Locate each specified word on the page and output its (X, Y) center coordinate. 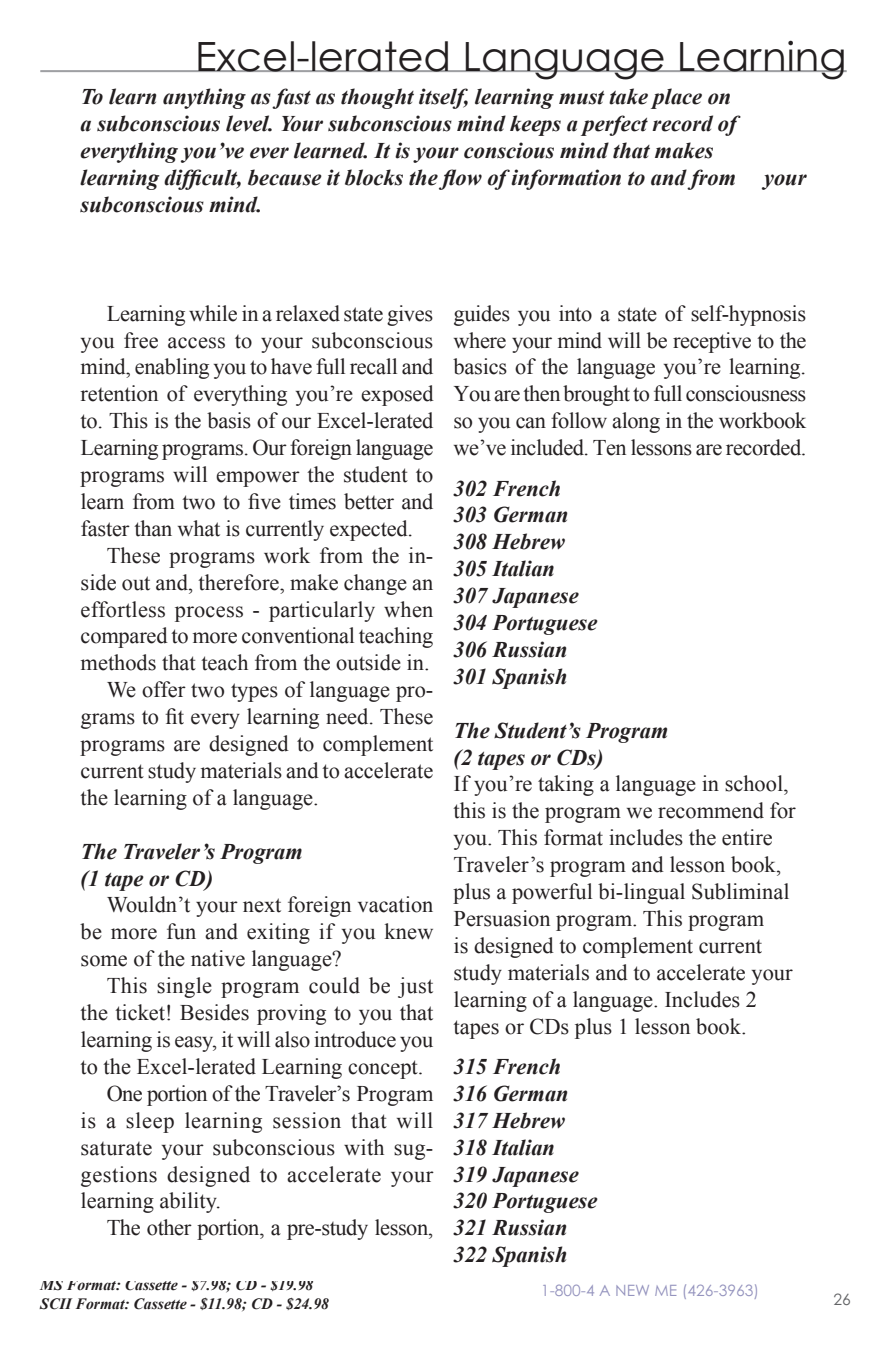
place (676, 98)
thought (377, 98)
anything (204, 98)
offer (164, 689)
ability (189, 1202)
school (755, 783)
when (408, 609)
